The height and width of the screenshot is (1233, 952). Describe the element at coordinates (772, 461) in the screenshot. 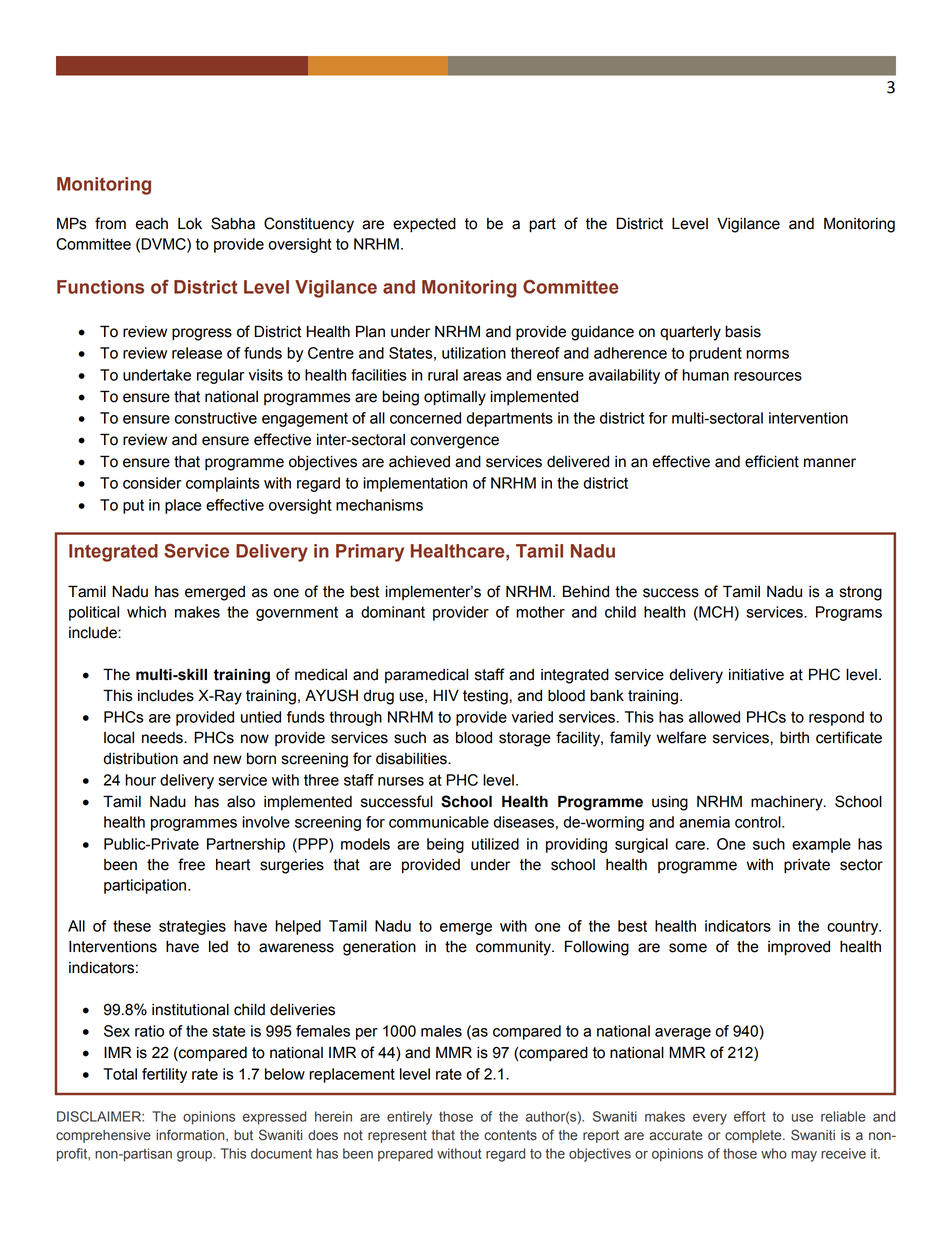

I see `efficient` at that location.
